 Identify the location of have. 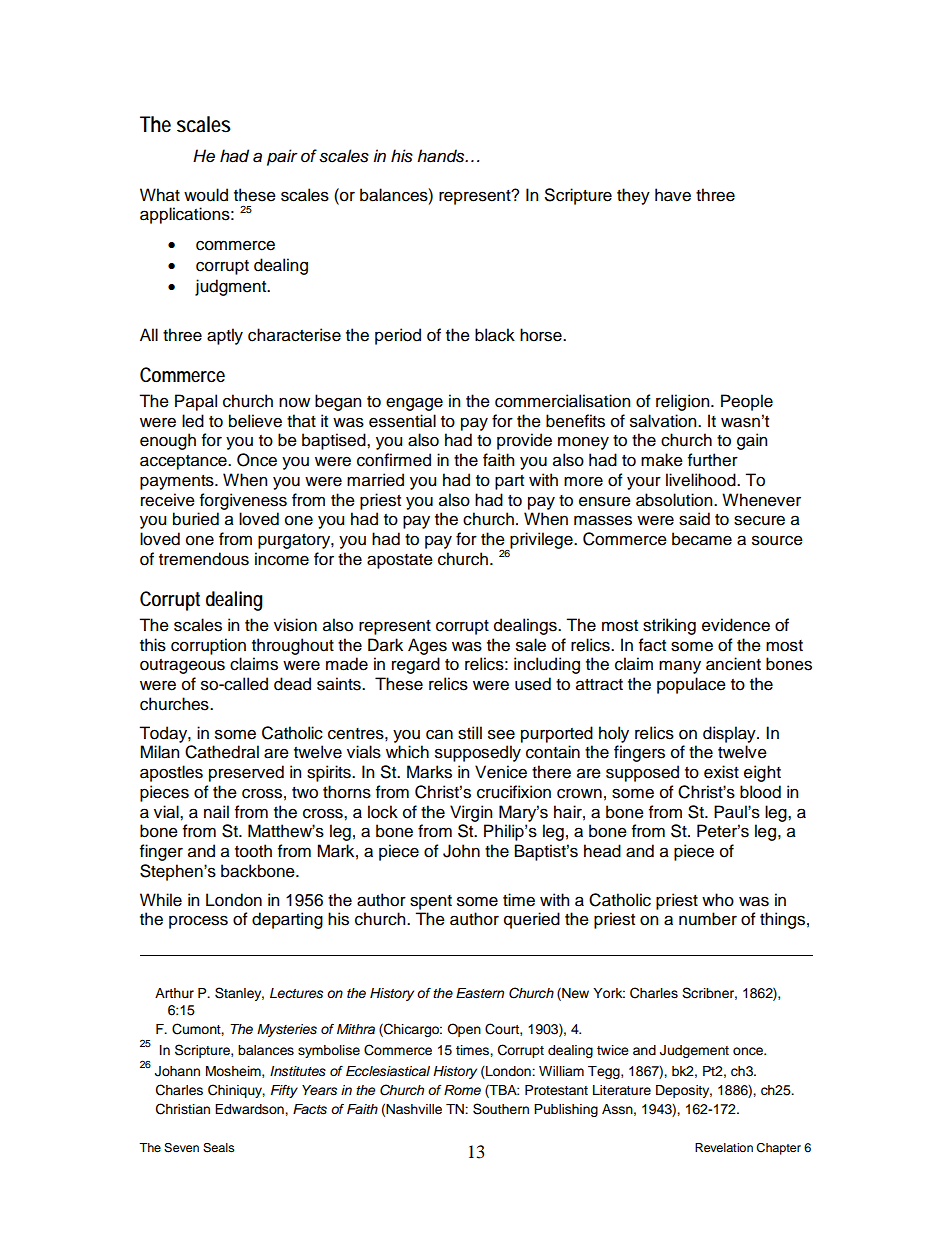
(673, 195).
